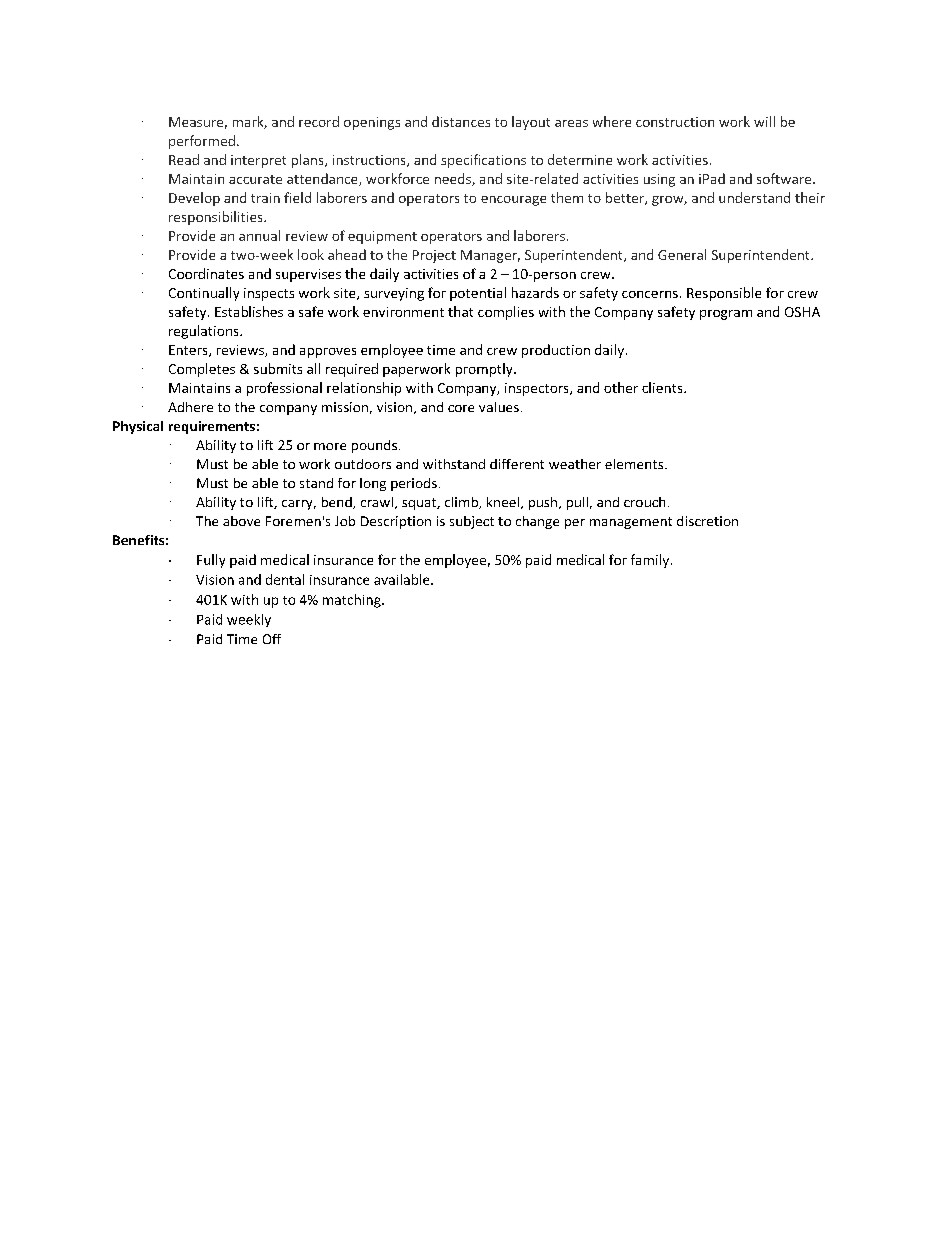 This screenshot has height=1233, width=952. I want to click on performed, so click(202, 142).
